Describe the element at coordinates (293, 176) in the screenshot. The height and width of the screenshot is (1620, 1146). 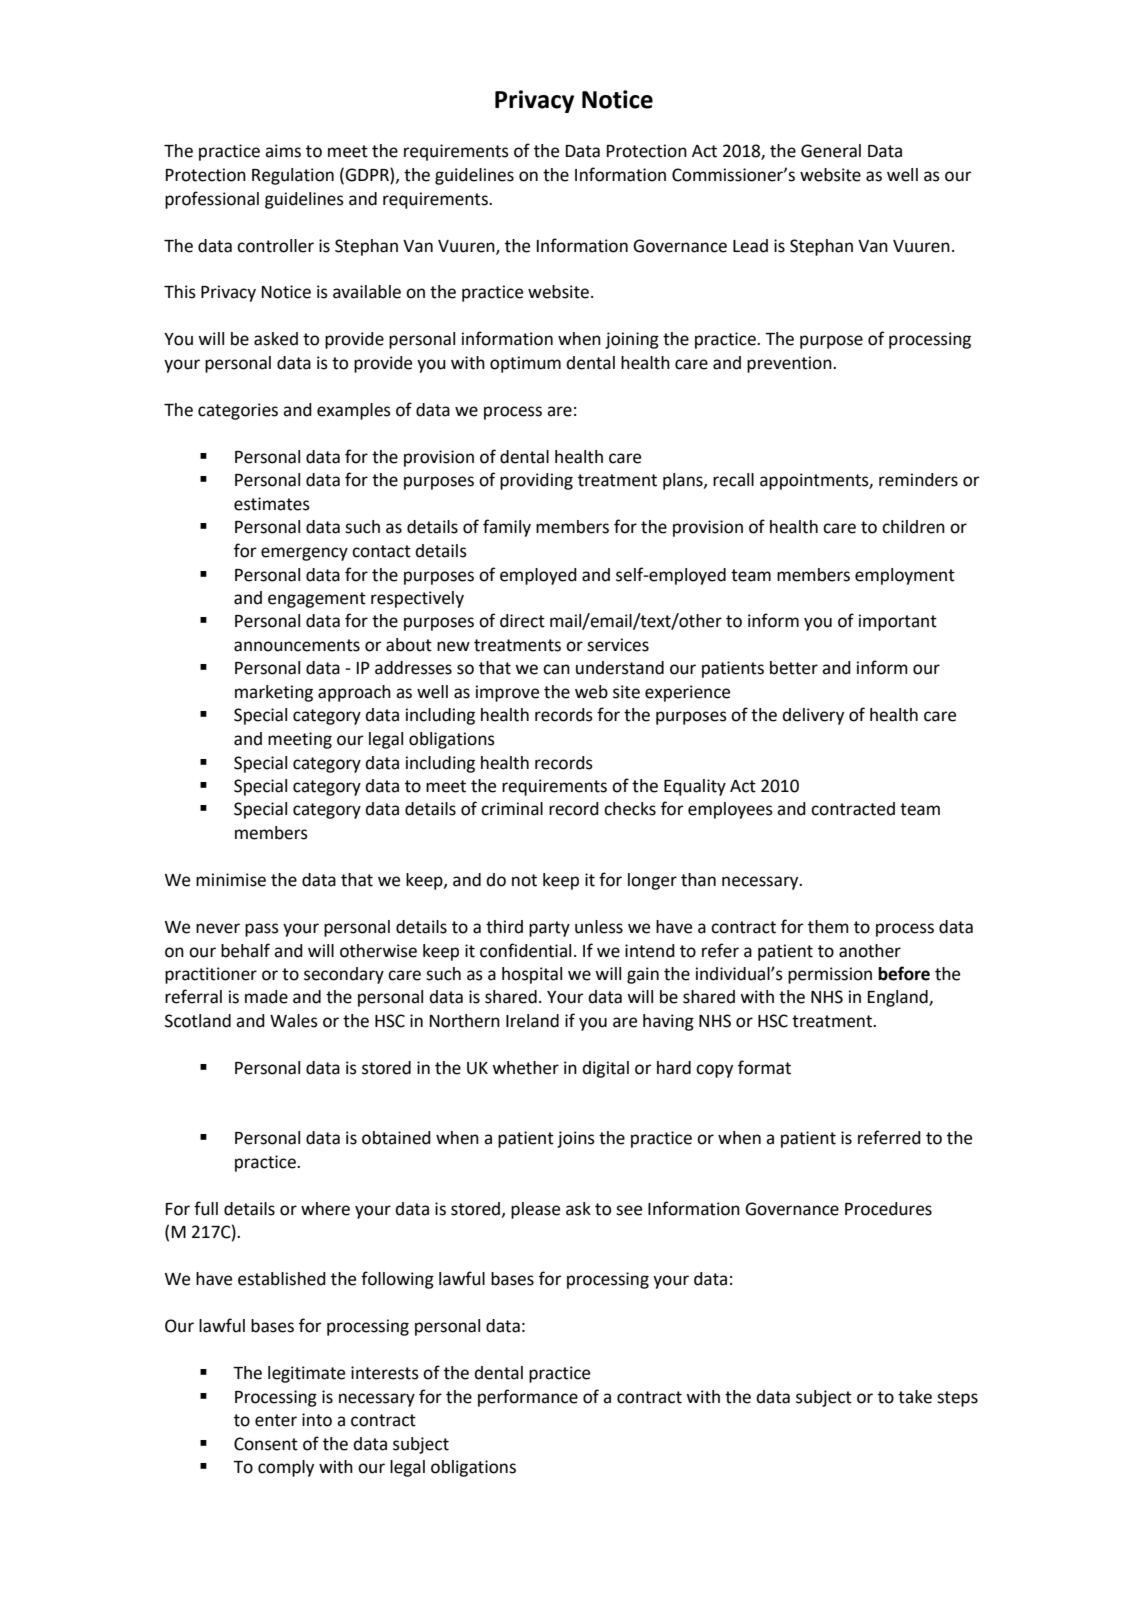
I see `Regulation` at that location.
